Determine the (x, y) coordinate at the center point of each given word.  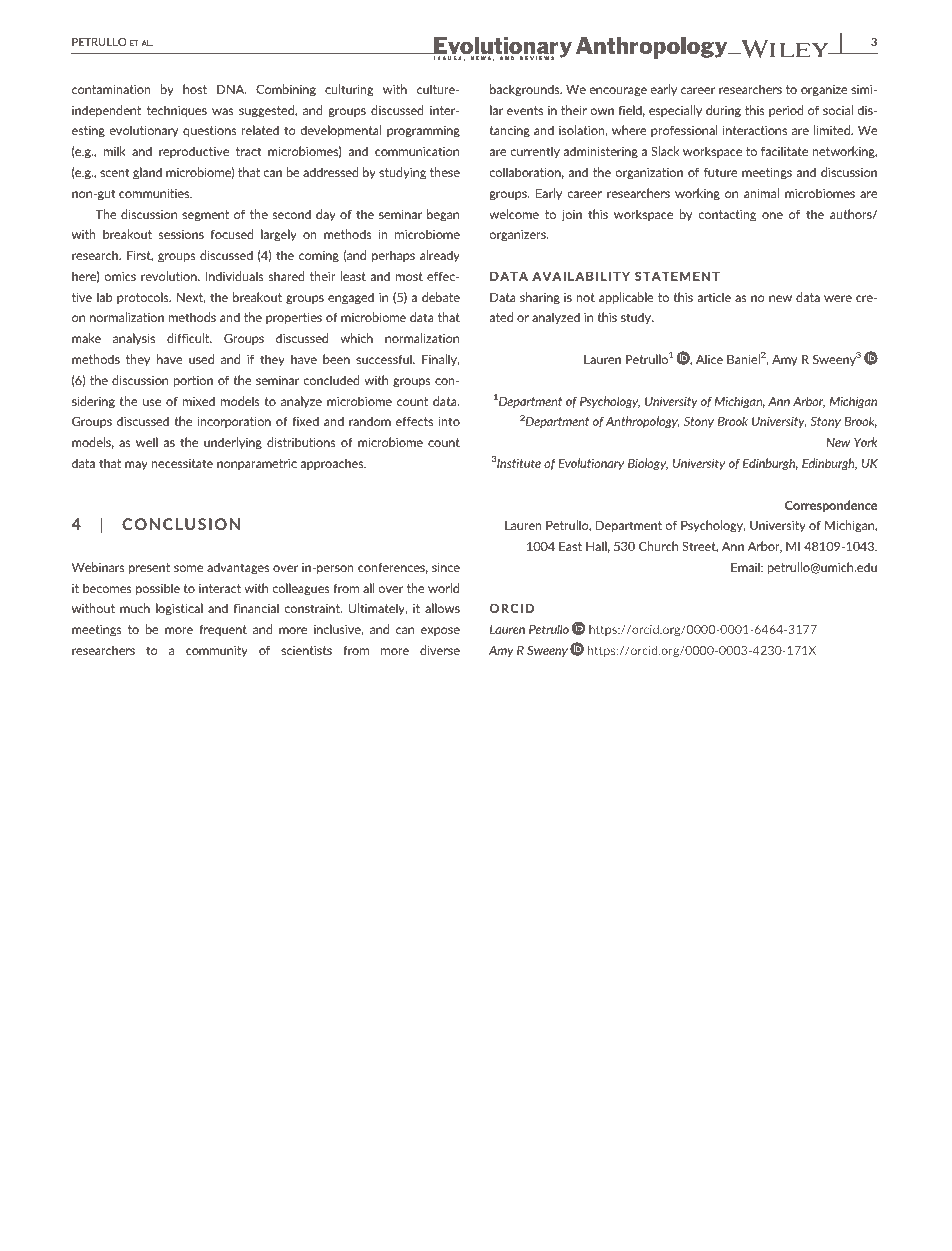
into (449, 421)
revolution (170, 276)
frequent (223, 630)
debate (441, 297)
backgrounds (526, 90)
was (222, 111)
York (866, 442)
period (786, 111)
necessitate (182, 463)
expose (440, 631)
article (714, 297)
